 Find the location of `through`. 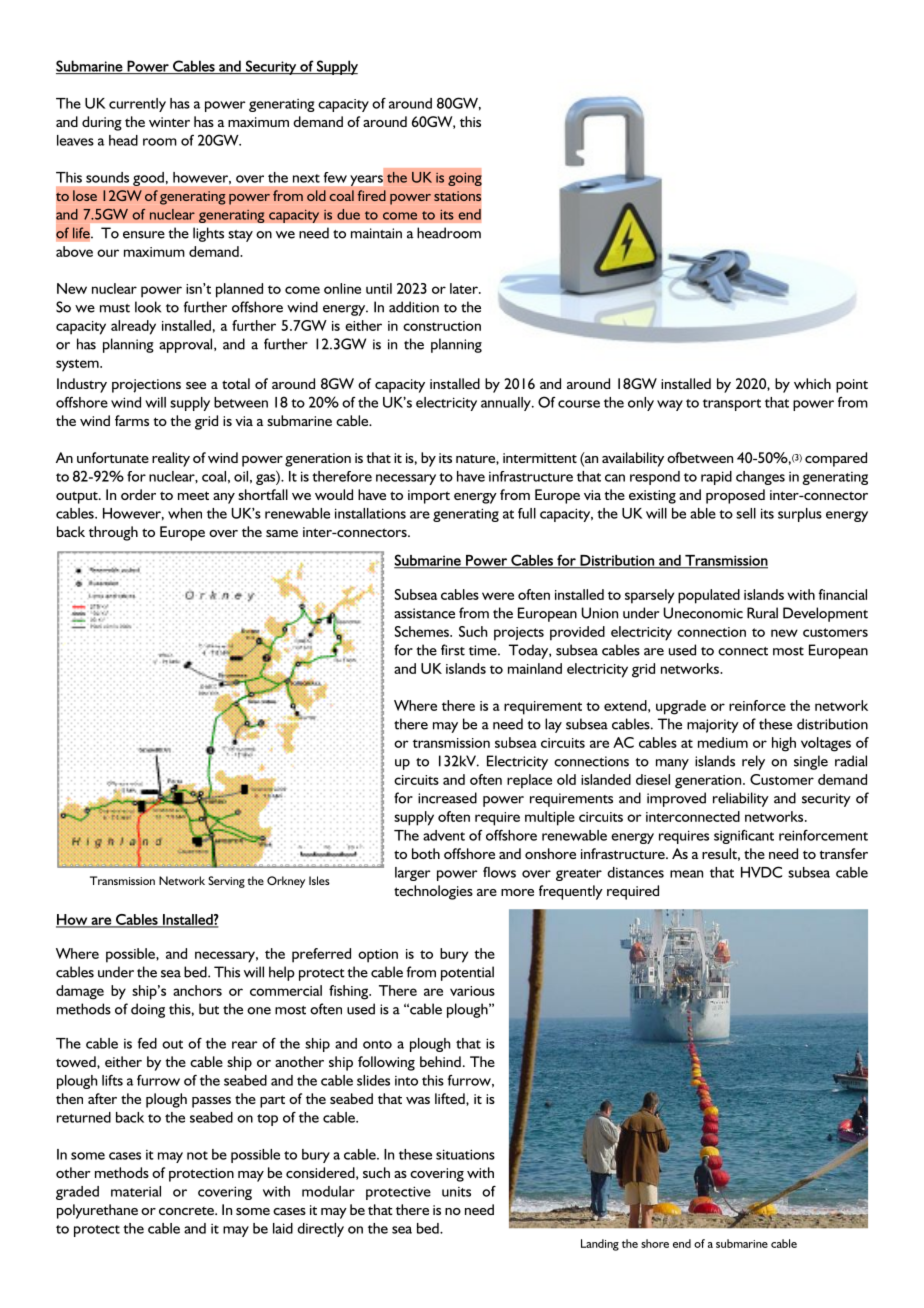

through is located at coordinates (113, 533).
